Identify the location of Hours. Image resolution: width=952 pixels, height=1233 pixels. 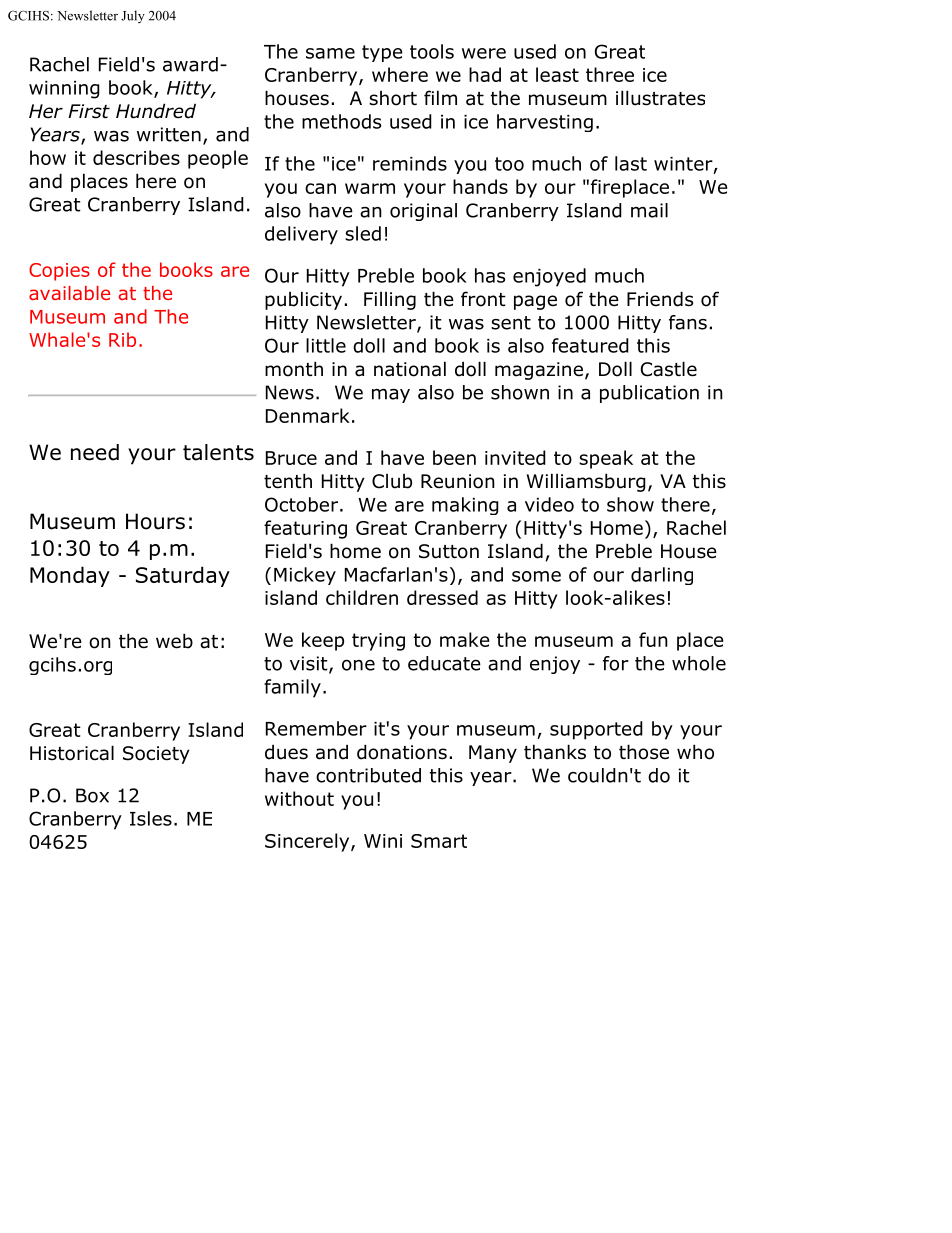
(155, 521).
